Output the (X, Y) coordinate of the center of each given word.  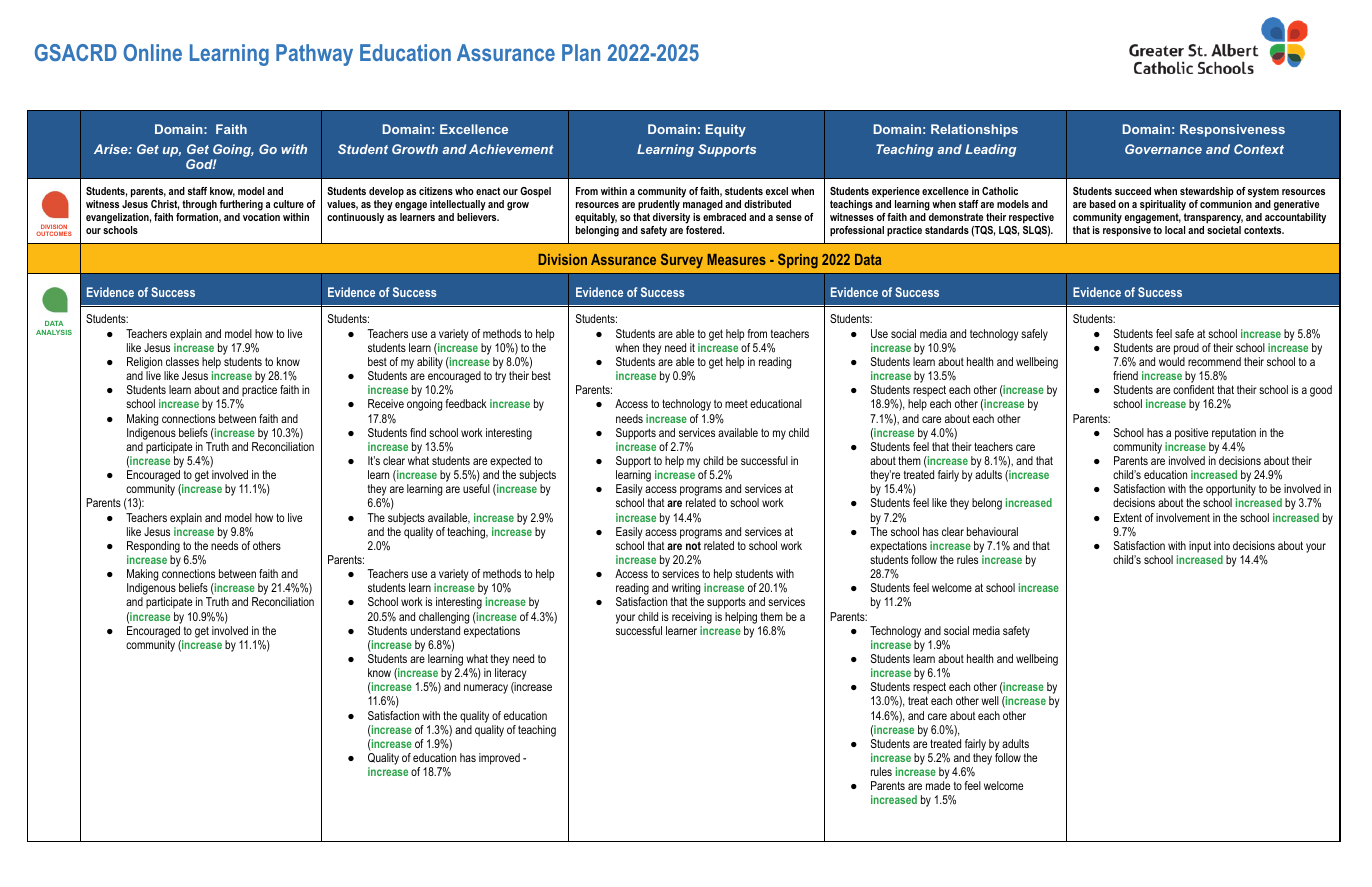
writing (686, 590)
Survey (682, 260)
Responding (153, 547)
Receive (386, 403)
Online (152, 52)
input (1200, 547)
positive (1191, 434)
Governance (1163, 149)
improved (499, 759)
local (1175, 230)
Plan (581, 52)
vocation (261, 217)
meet (736, 403)
